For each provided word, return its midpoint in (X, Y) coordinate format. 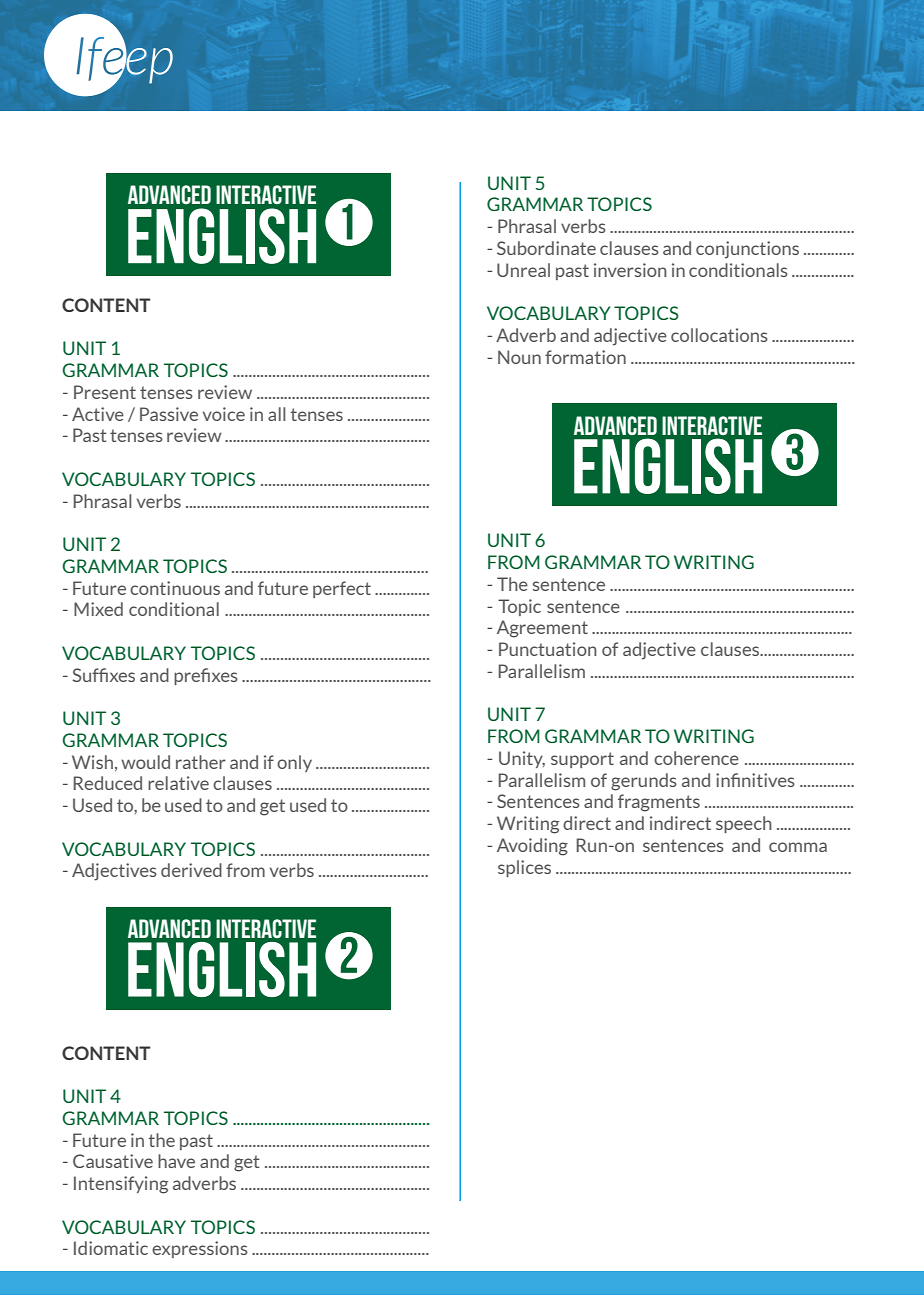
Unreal (523, 270)
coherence (696, 758)
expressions (200, 1249)
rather (201, 762)
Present (105, 392)
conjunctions (747, 250)
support (582, 760)
